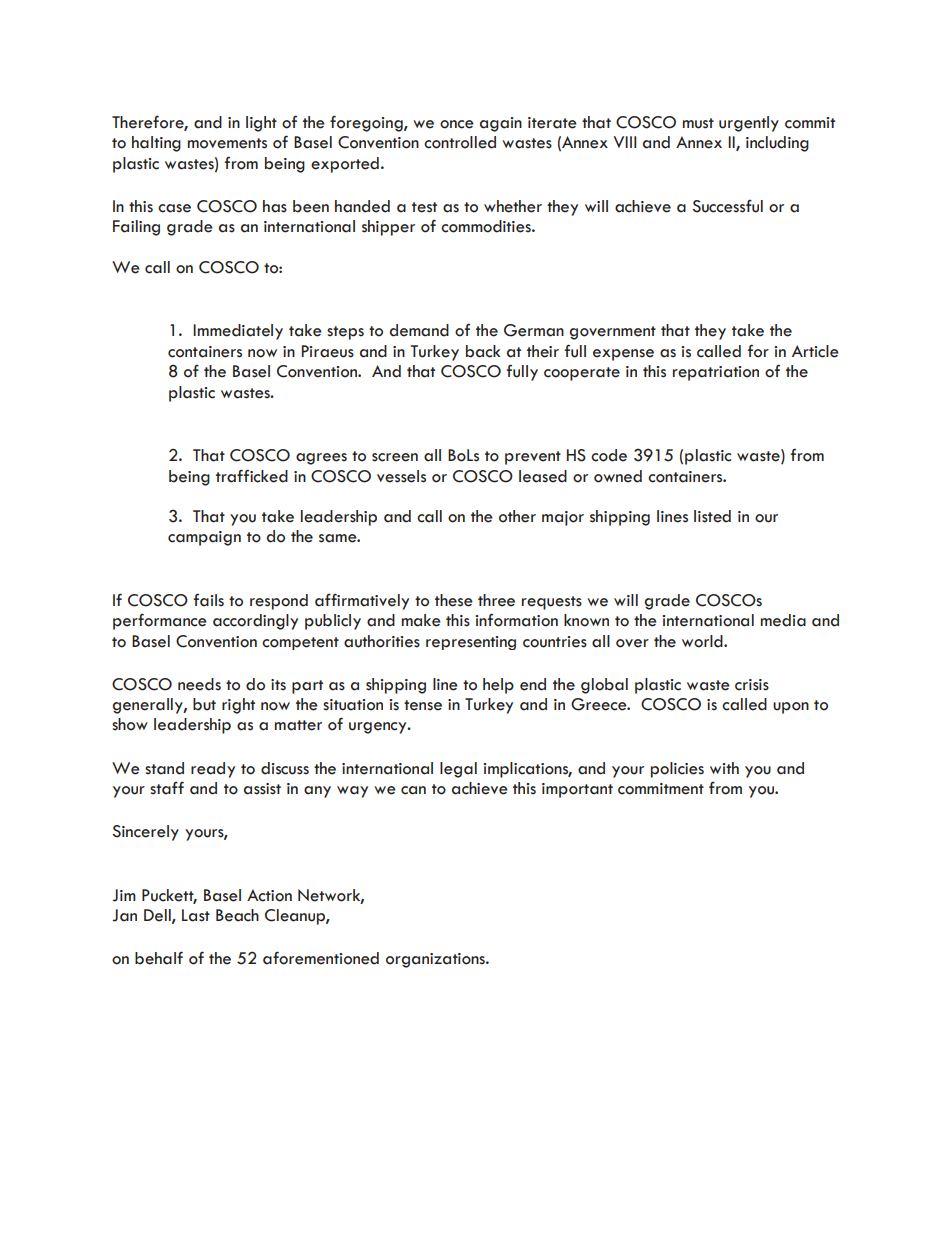 This screenshot has width=952, height=1233. I want to click on aforementioned, so click(321, 958).
